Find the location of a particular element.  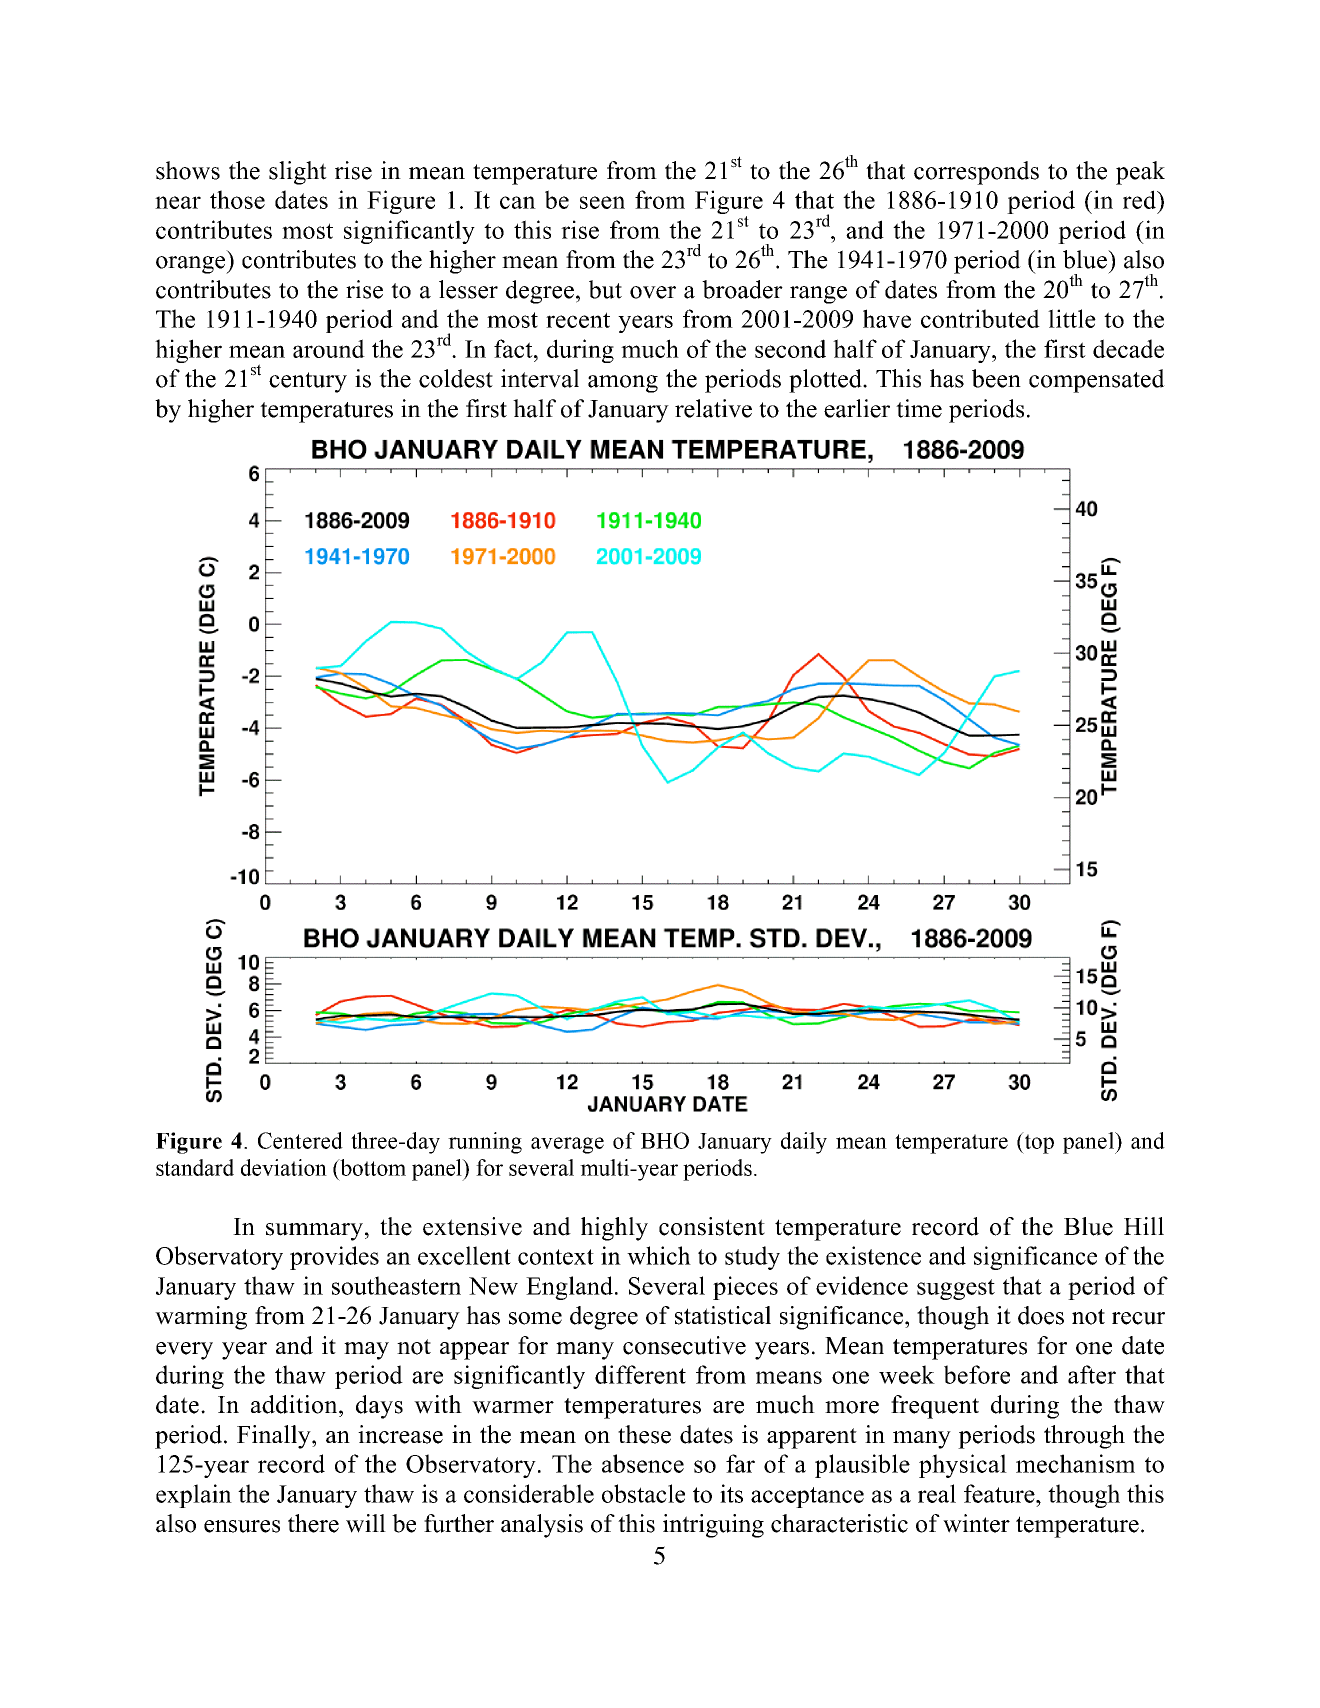

obstacle is located at coordinates (643, 1493).
